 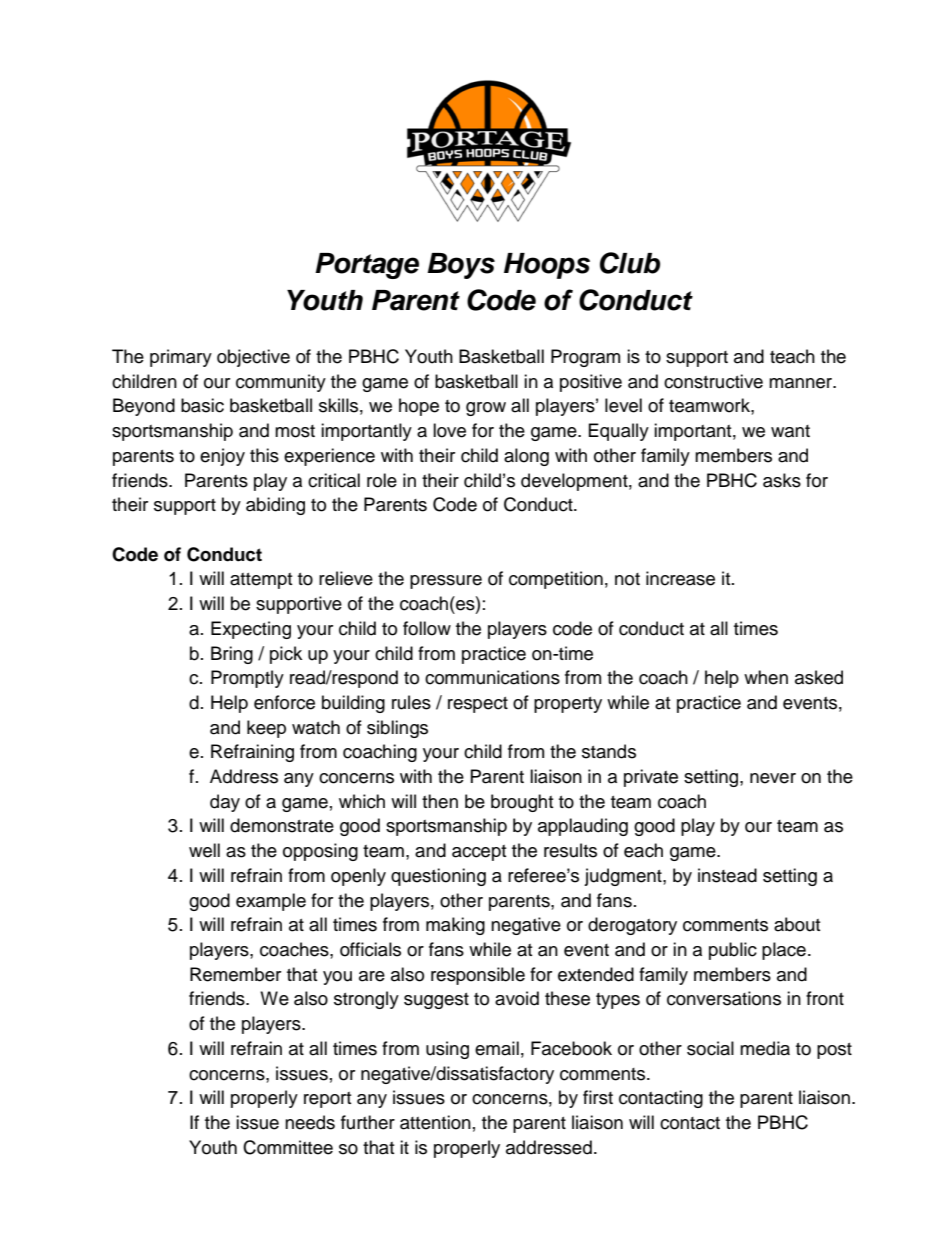 What do you see at coordinates (435, 1122) in the document?
I see `attention` at bounding box center [435, 1122].
